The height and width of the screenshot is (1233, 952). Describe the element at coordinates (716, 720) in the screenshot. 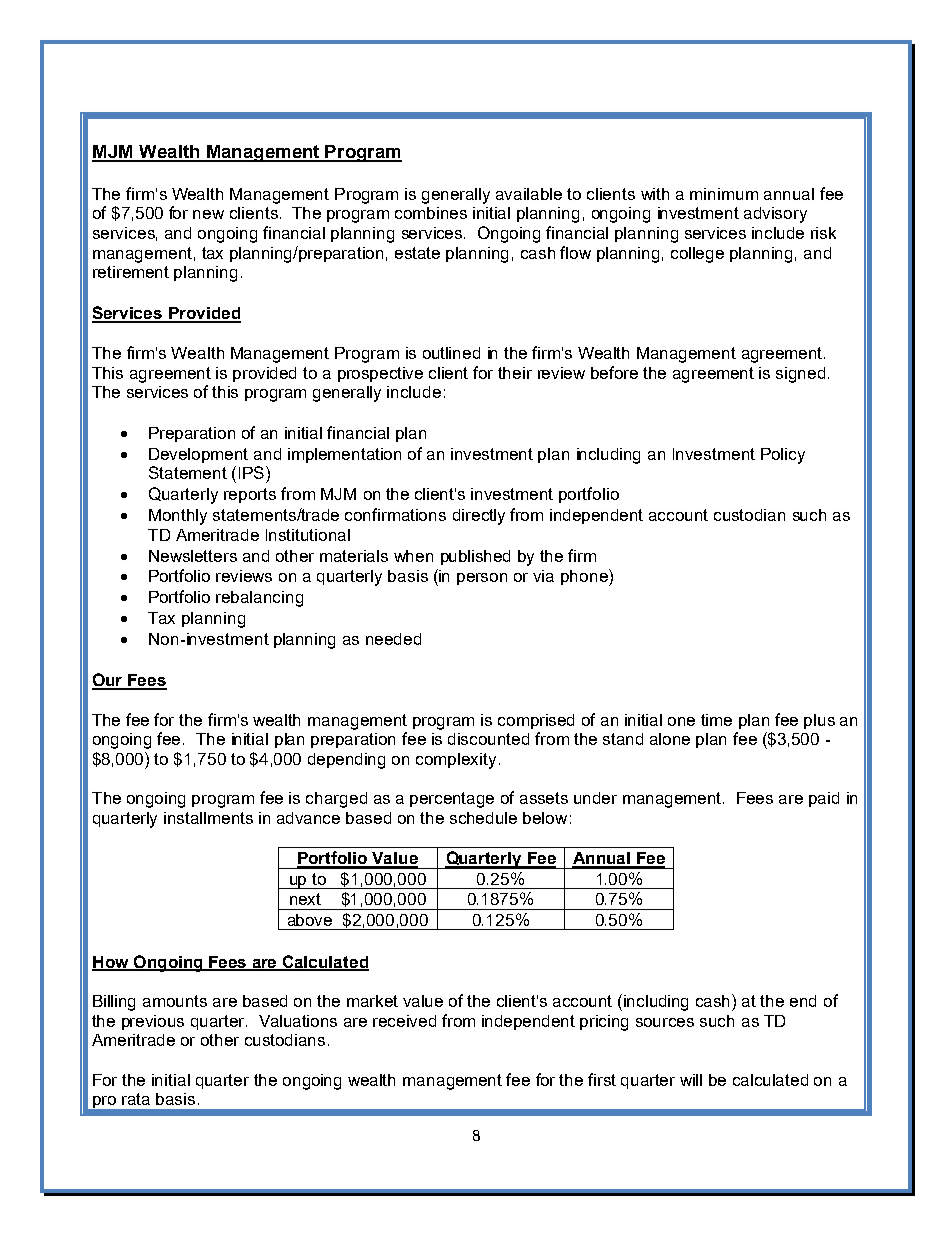

I see `time` at that location.
